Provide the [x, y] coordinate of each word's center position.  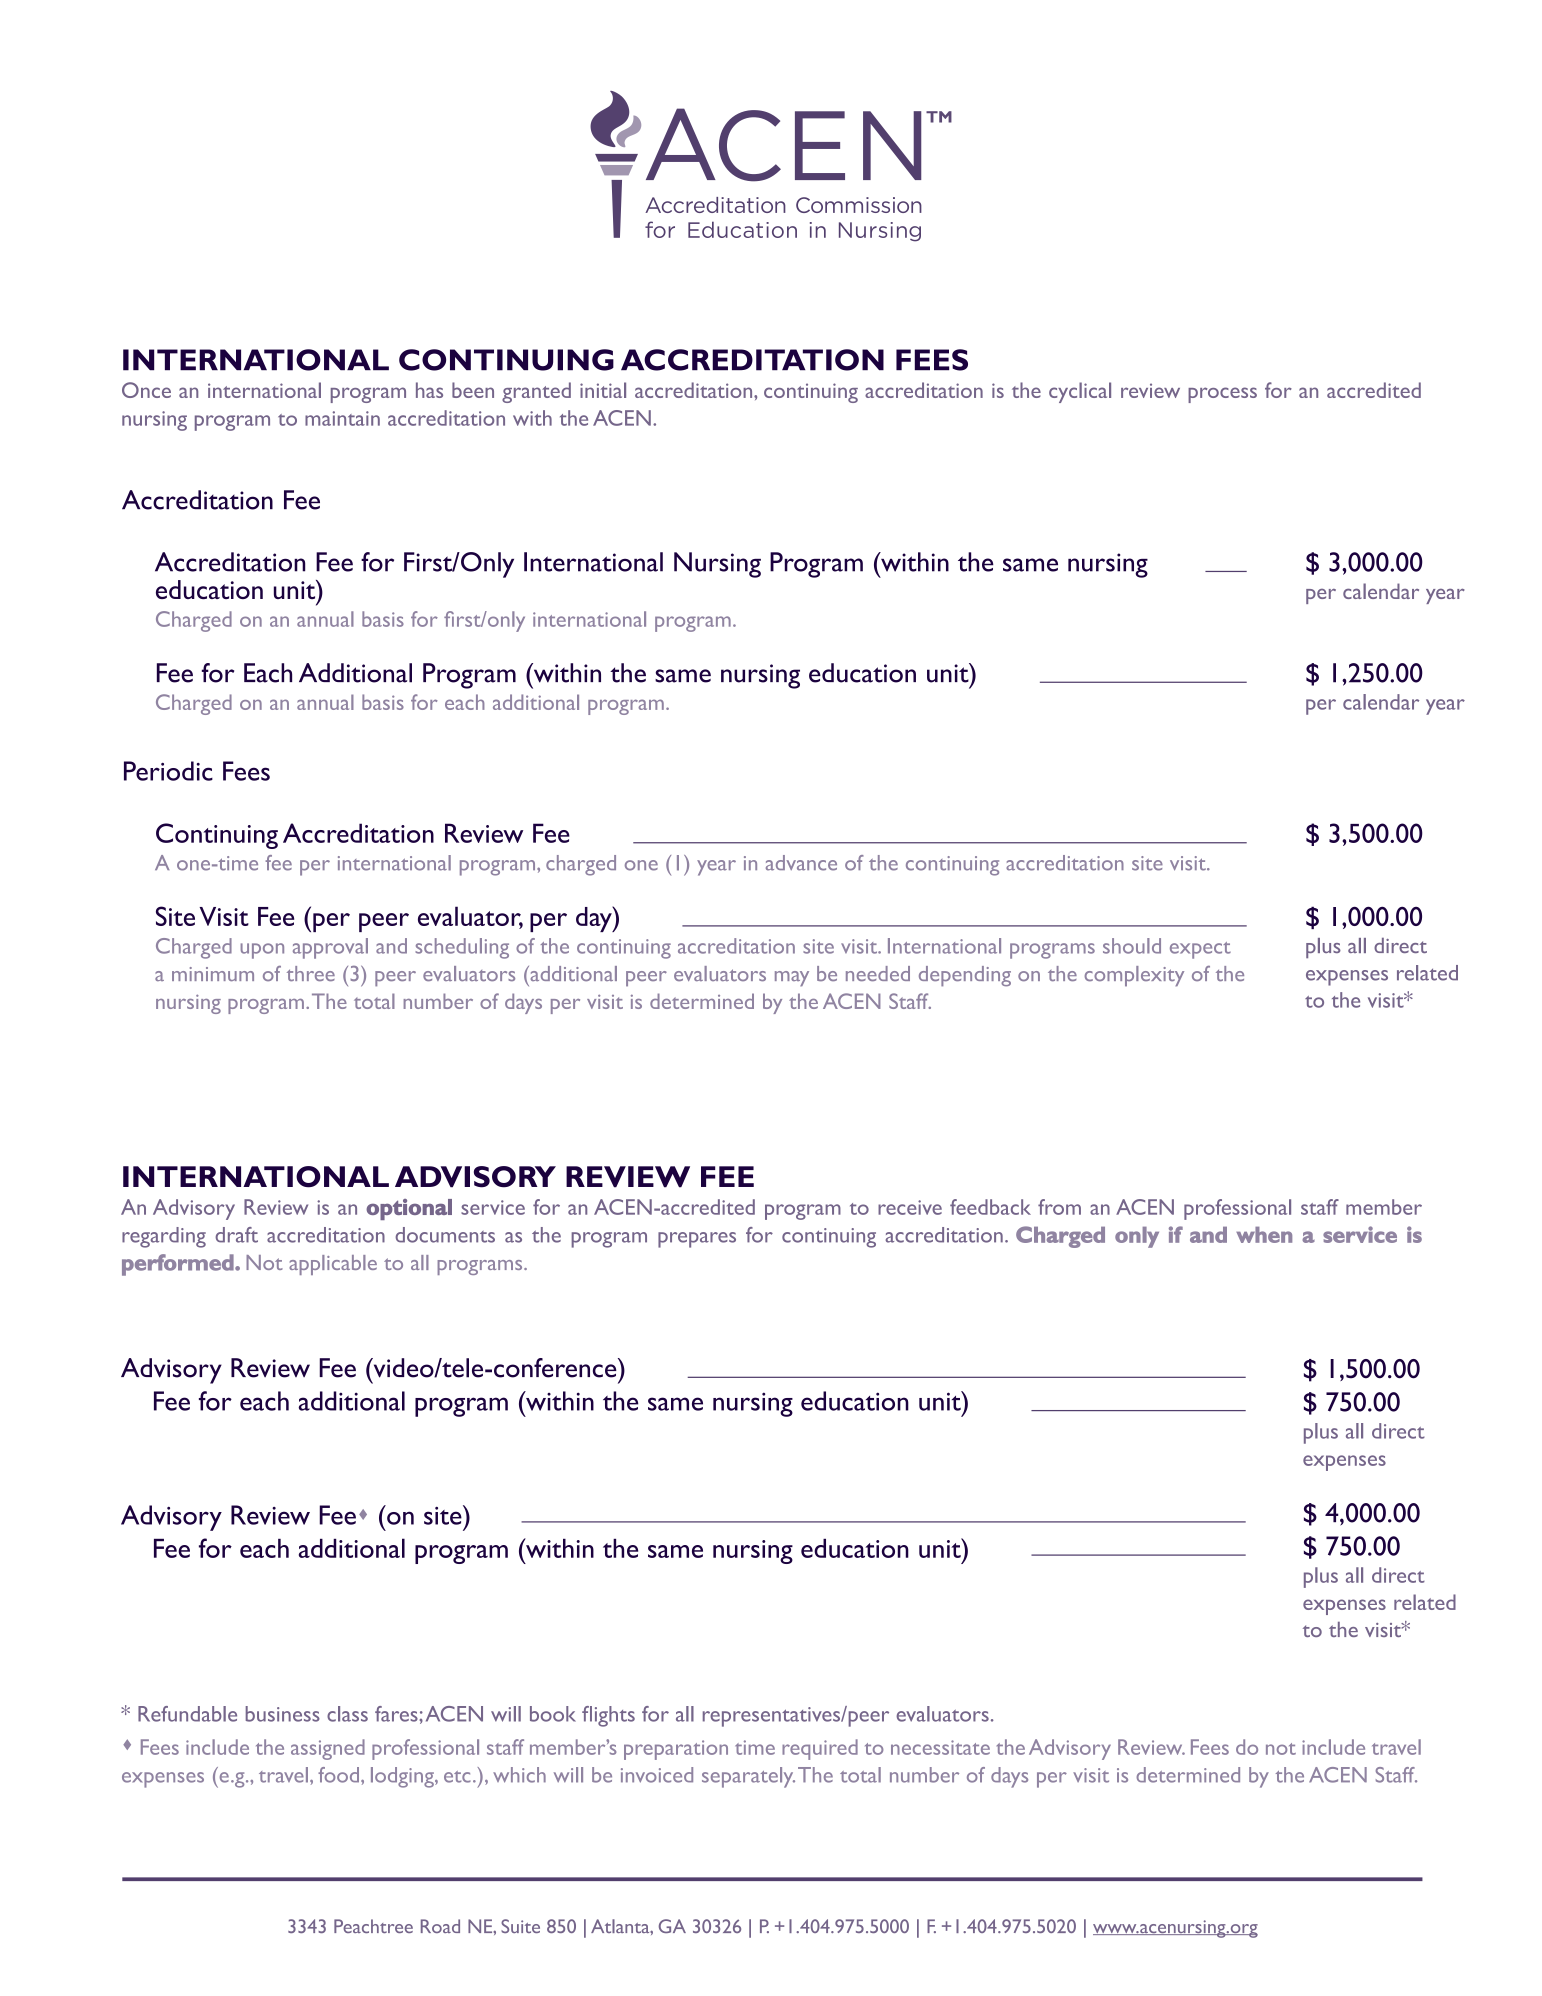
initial [603, 390]
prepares [697, 1240]
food [338, 1775]
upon [262, 951]
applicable [333, 1265]
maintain [342, 418]
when [1264, 1235]
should [1132, 946]
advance [801, 863]
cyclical [1080, 392]
